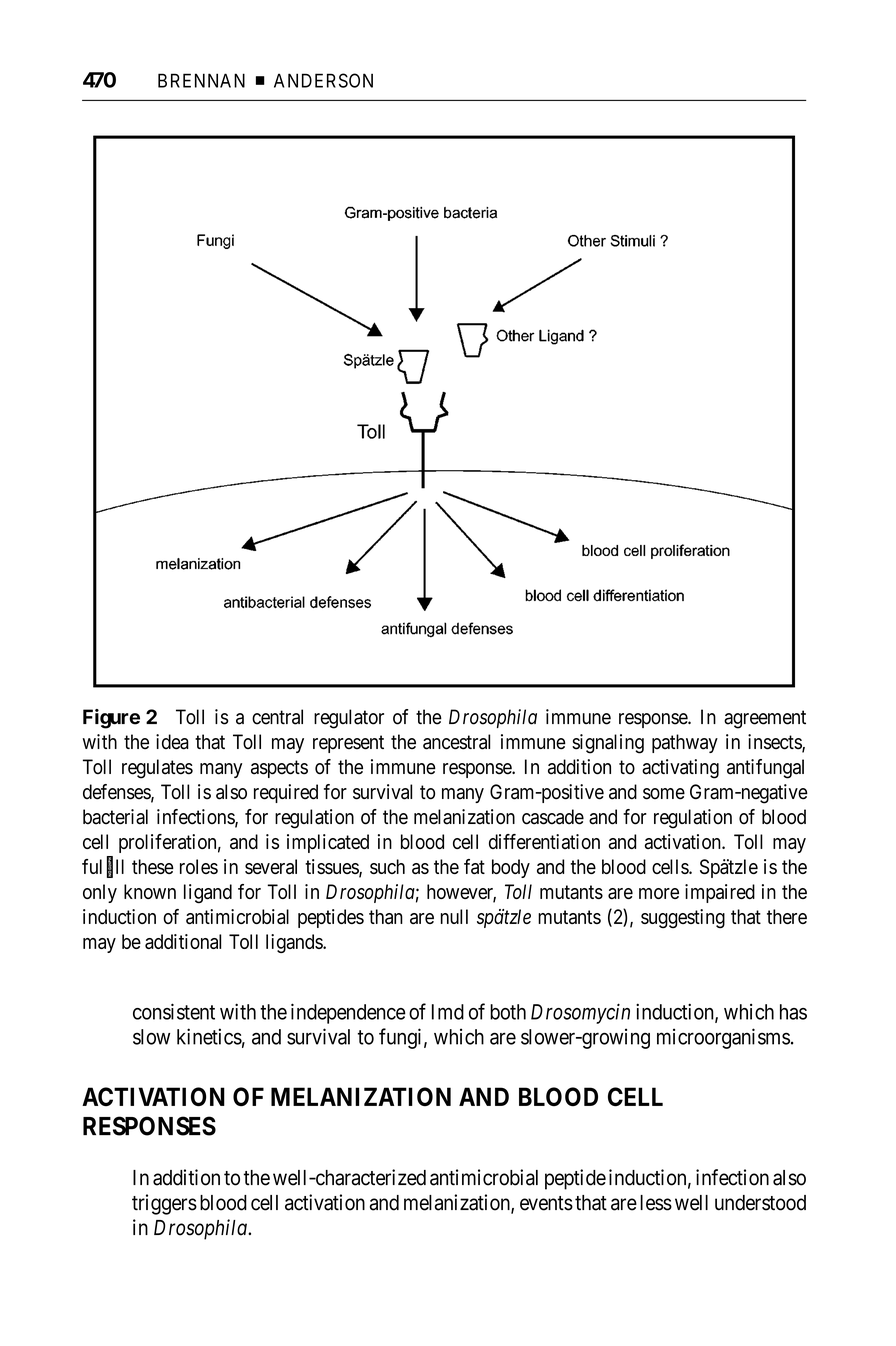 This screenshot has width=896, height=1346. Describe the element at coordinates (685, 743) in the screenshot. I see `pathway` at that location.
